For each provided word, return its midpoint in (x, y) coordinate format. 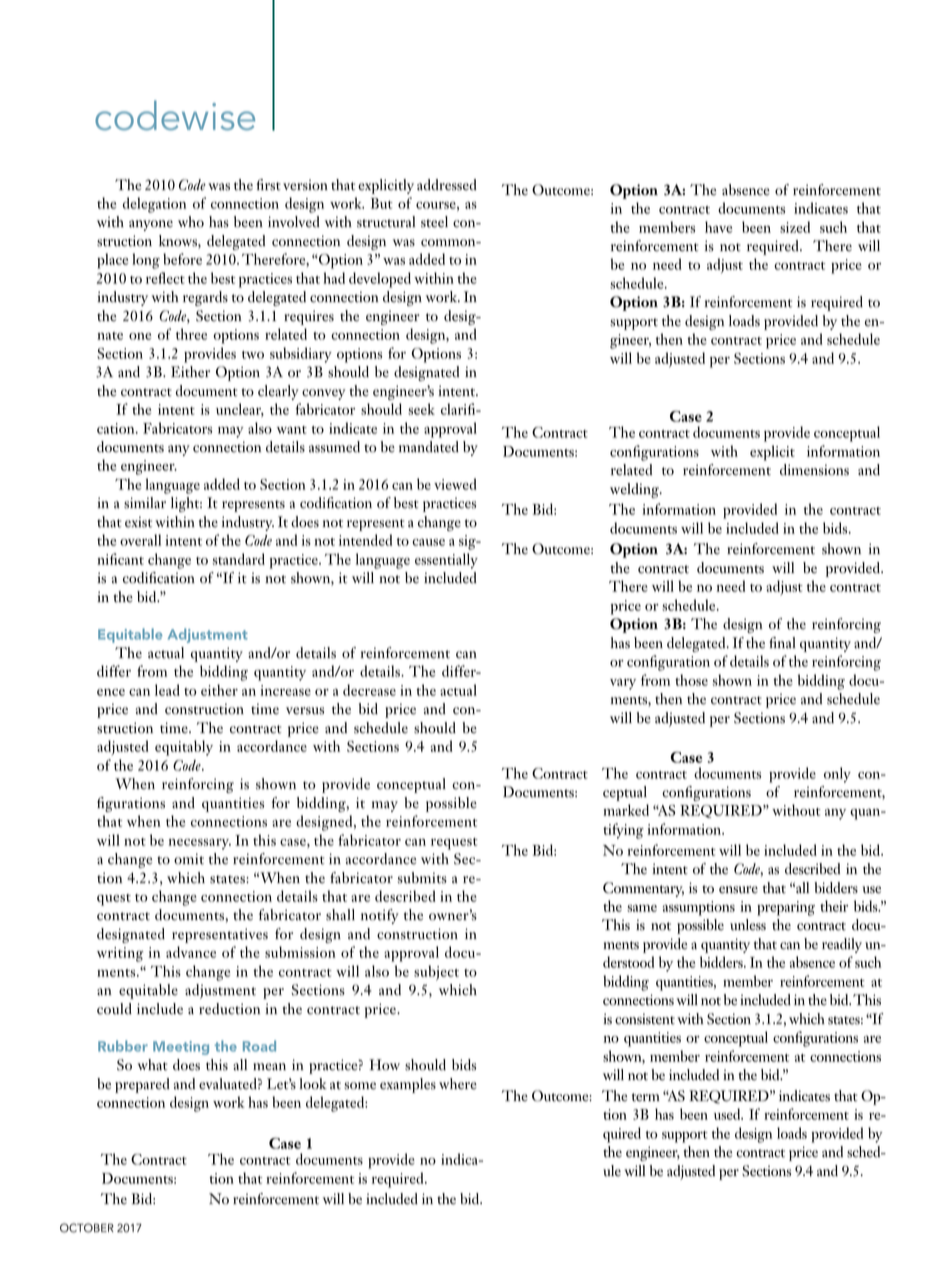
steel (434, 222)
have (718, 227)
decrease (369, 690)
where (458, 1084)
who (191, 222)
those (691, 680)
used (728, 1114)
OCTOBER (87, 1228)
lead (167, 690)
